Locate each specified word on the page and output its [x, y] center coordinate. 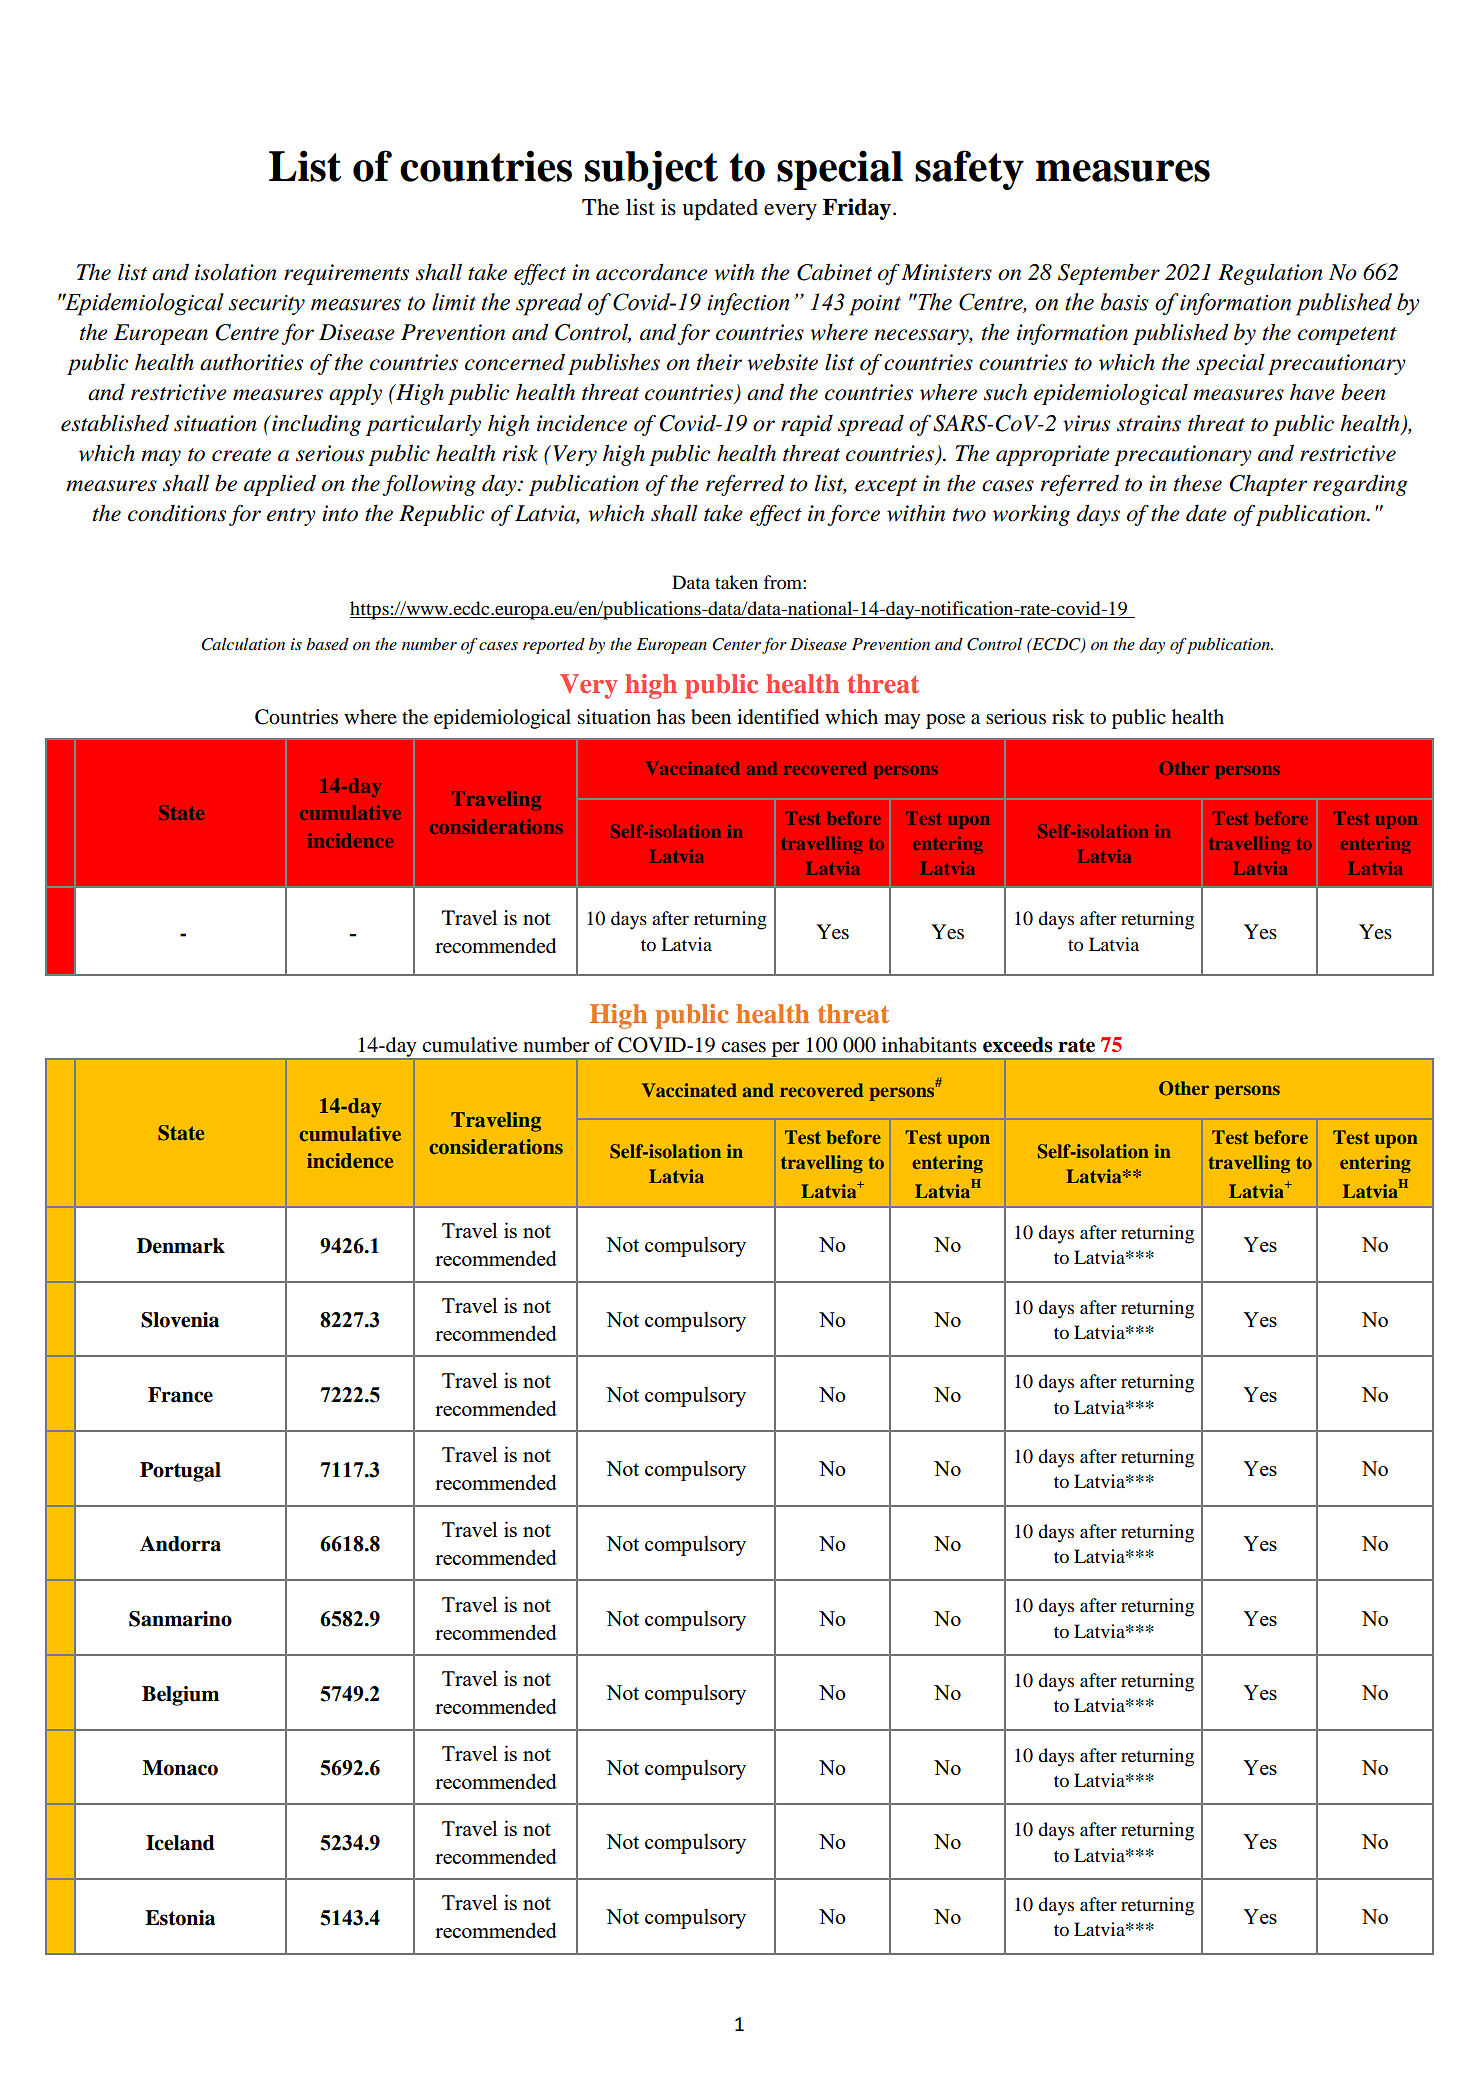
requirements [346, 274]
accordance [652, 272]
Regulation [1270, 274]
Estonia [180, 1918]
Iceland [180, 1843]
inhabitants [929, 1045]
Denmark [181, 1246]
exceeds [1018, 1045]
